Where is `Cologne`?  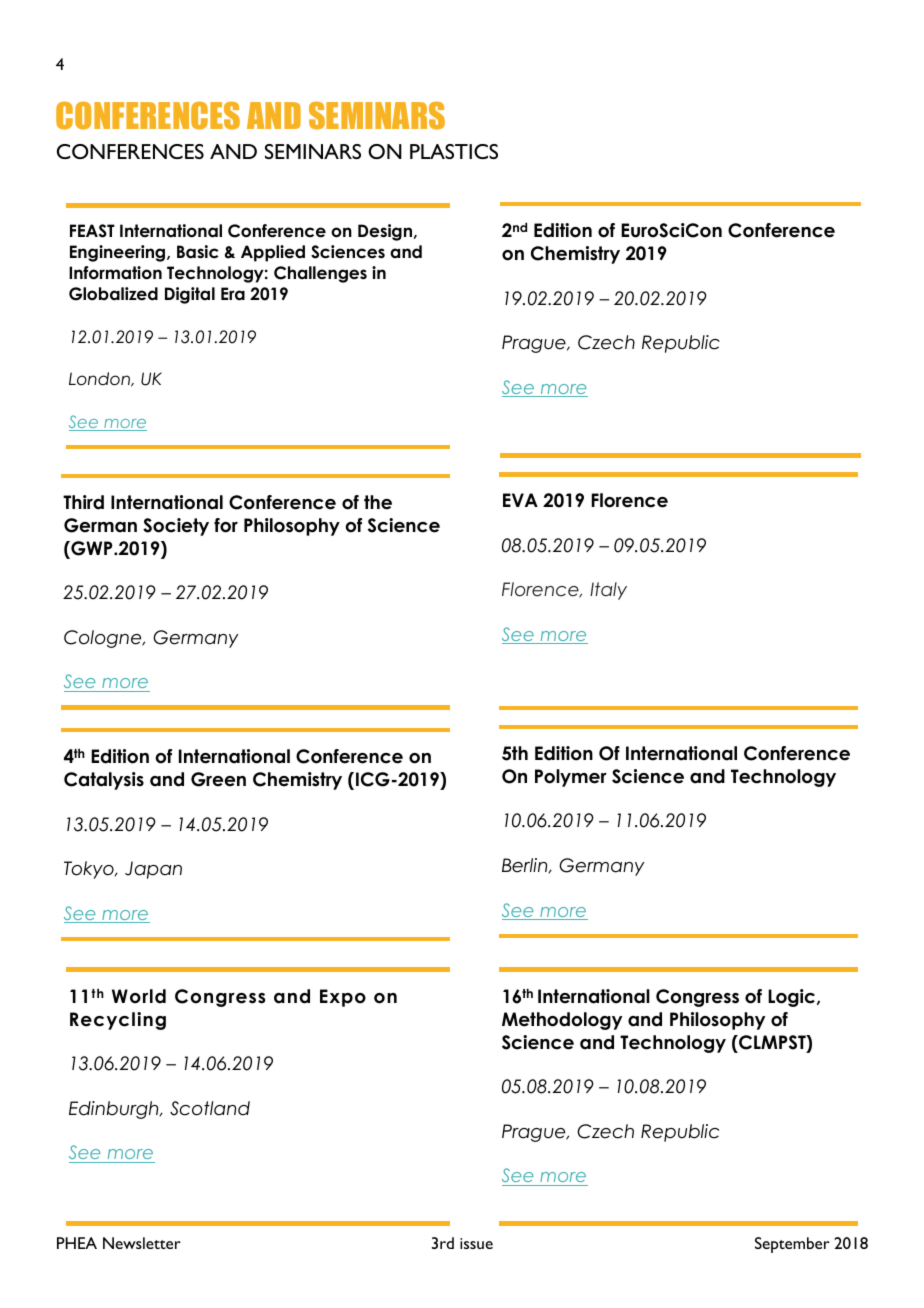
Cologne is located at coordinates (104, 639).
